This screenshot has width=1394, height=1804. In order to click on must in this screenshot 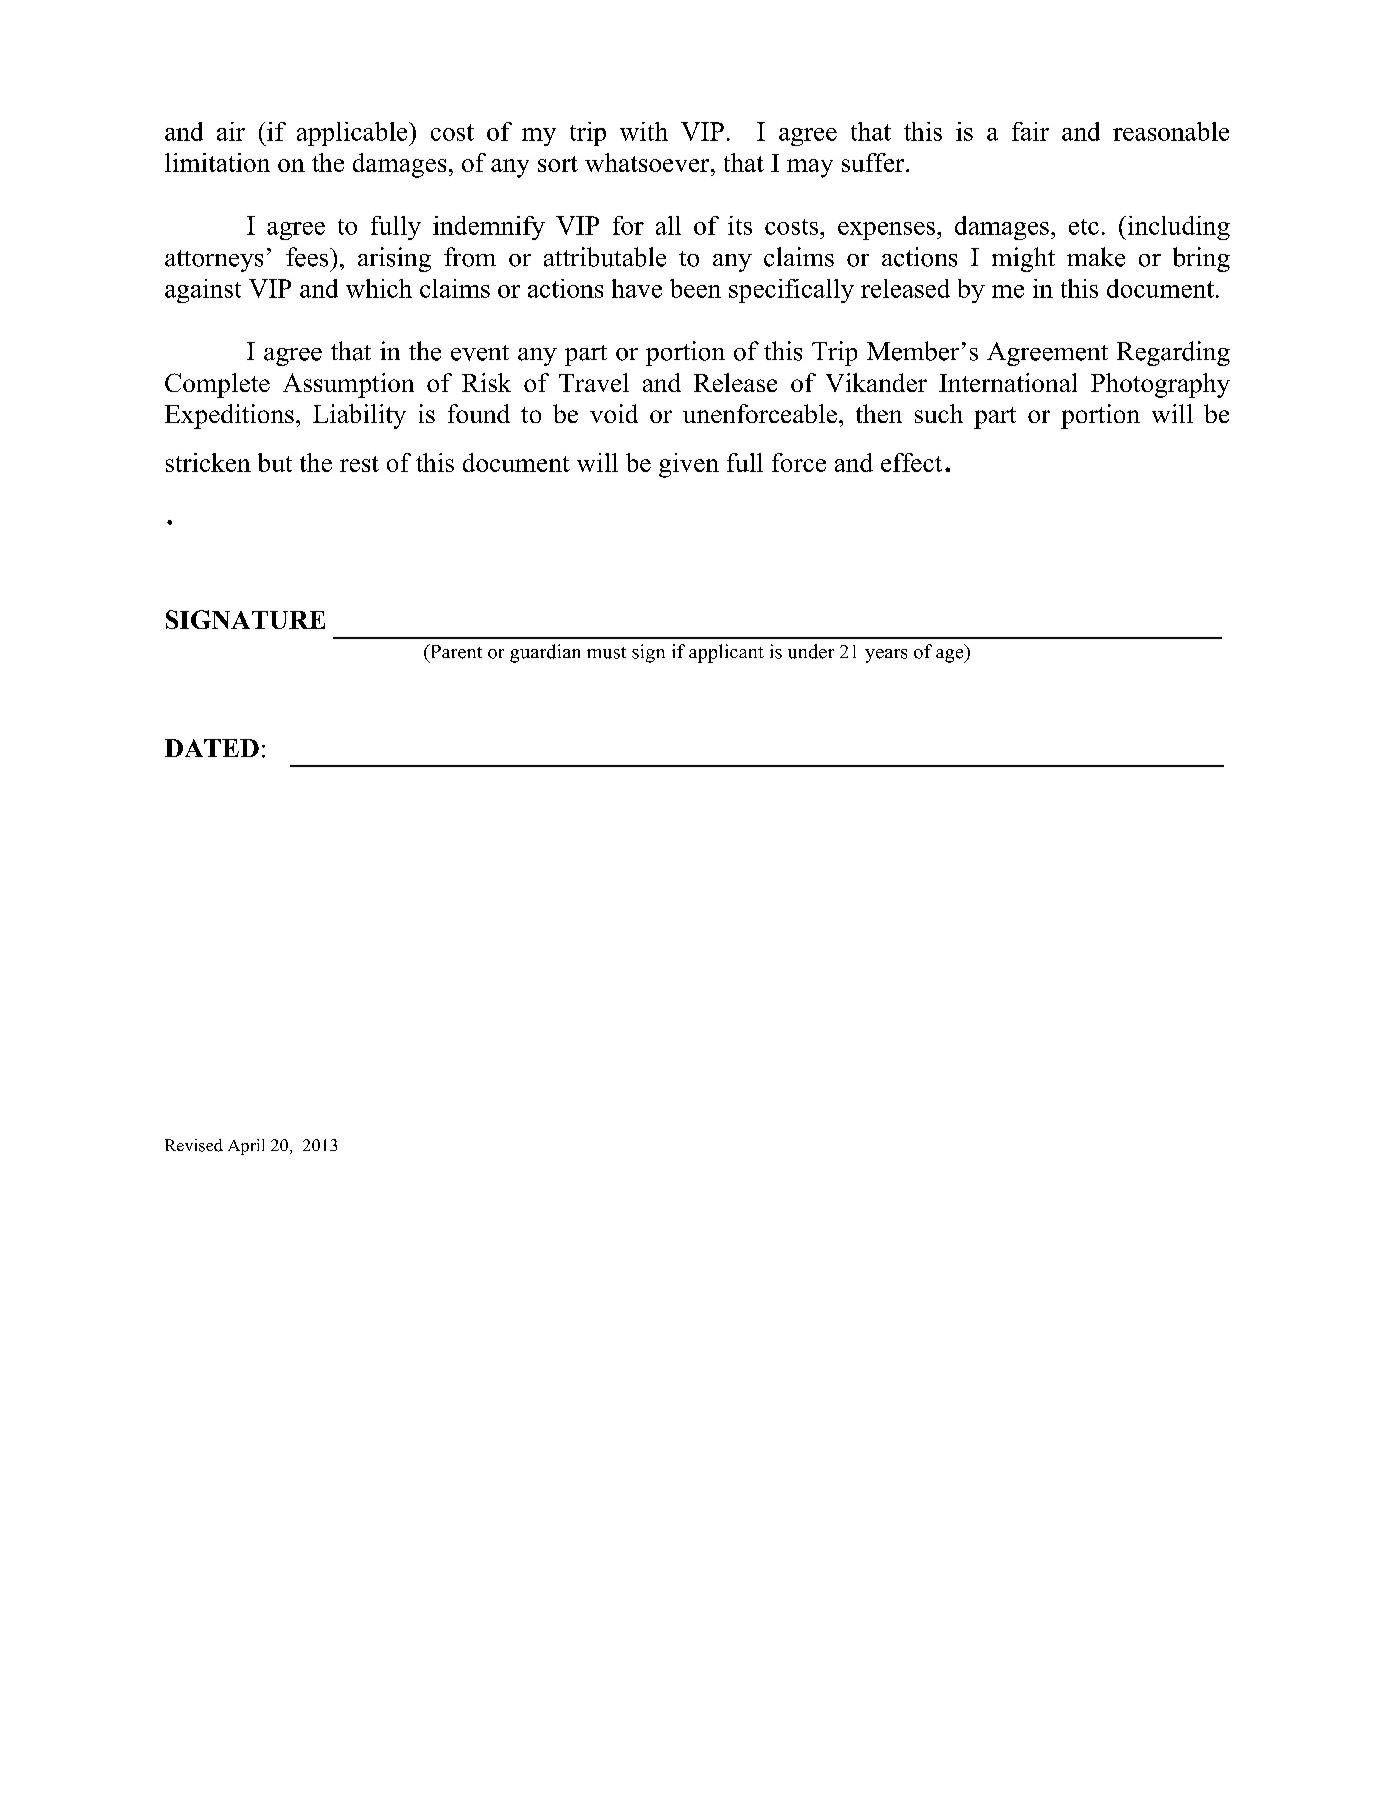, I will do `click(606, 653)`.
